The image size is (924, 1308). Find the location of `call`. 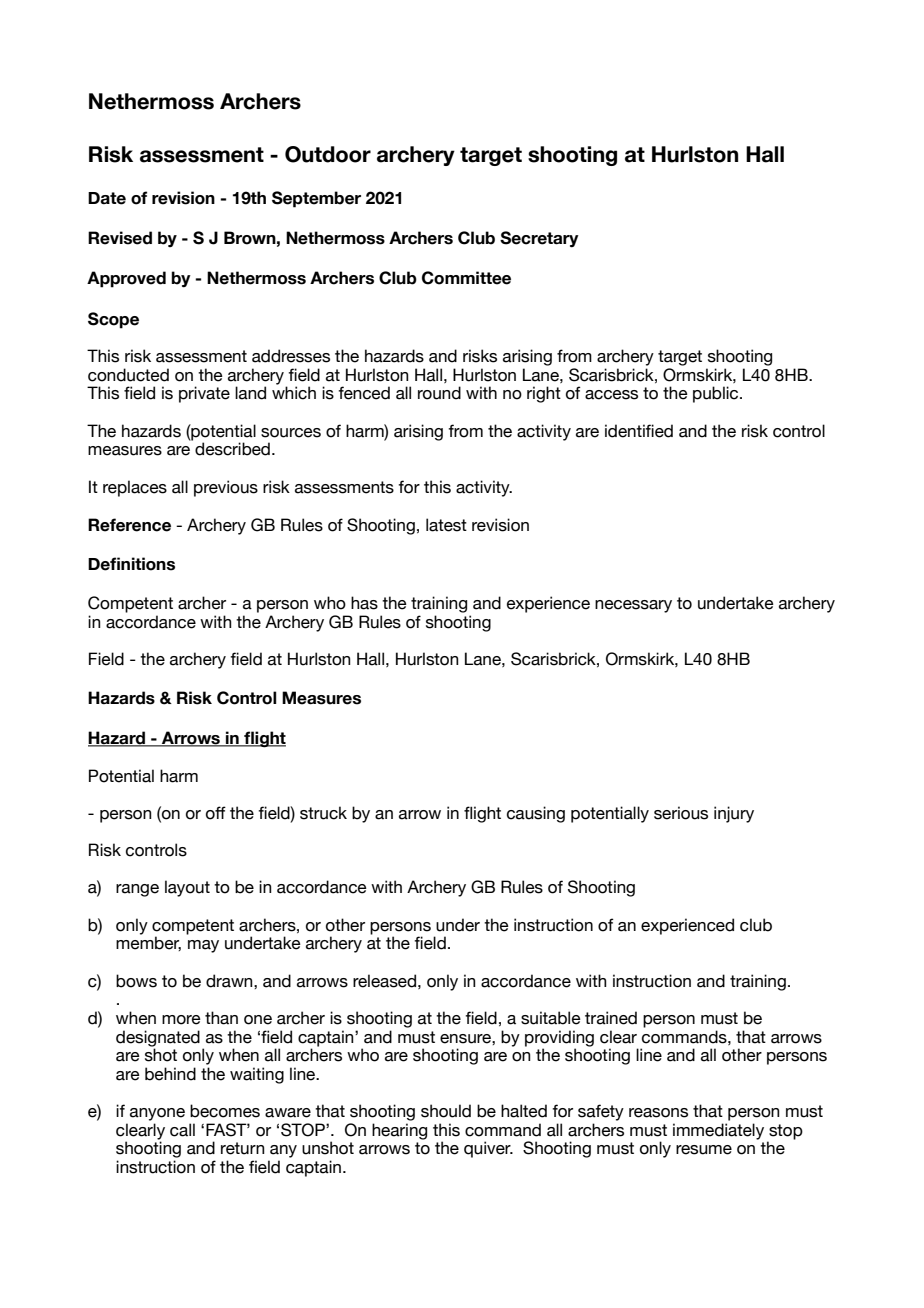

call is located at coordinates (182, 1130).
